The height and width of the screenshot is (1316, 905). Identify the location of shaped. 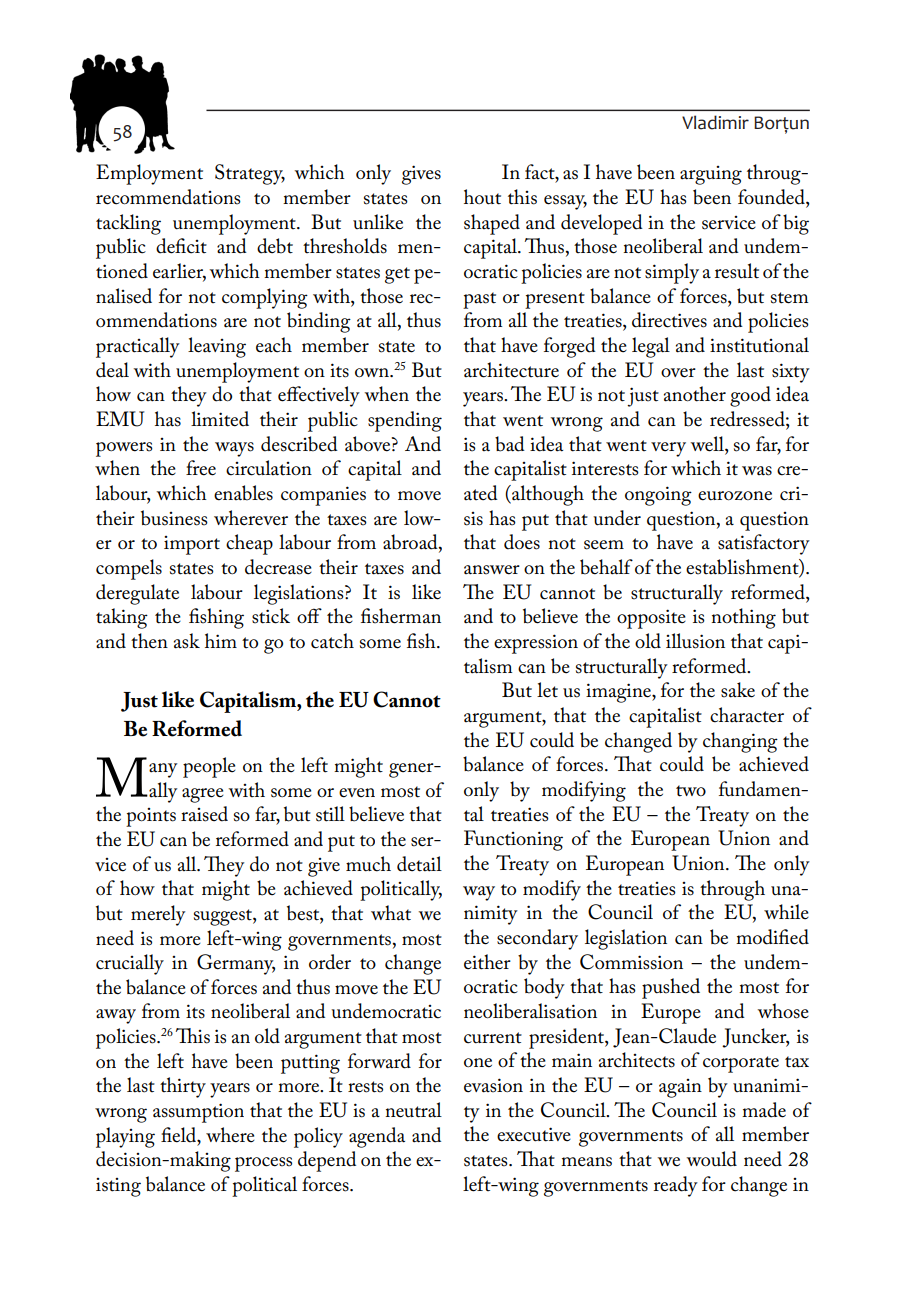
(492, 224).
